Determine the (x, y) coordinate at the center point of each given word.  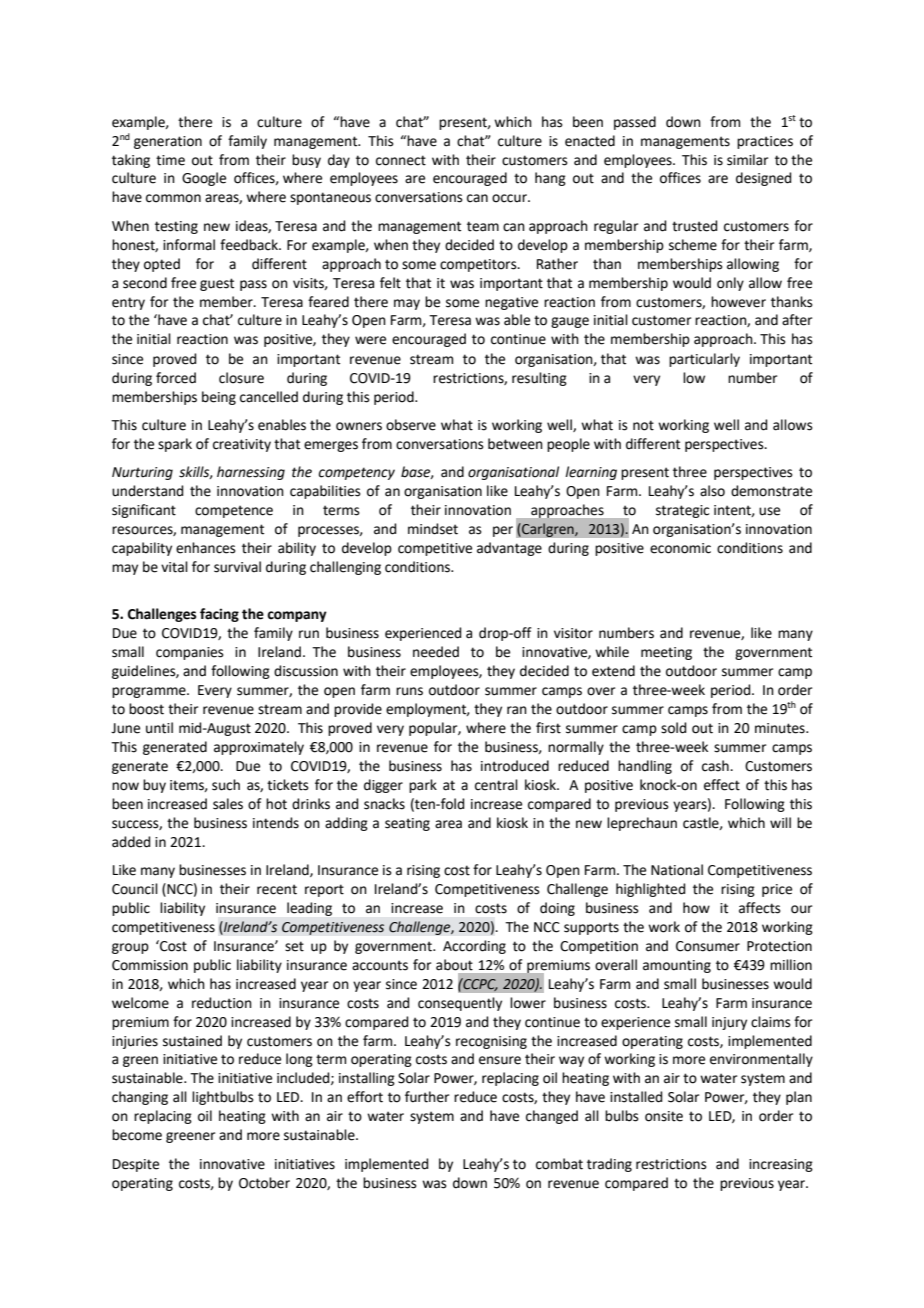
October (264, 1183)
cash (716, 766)
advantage (509, 549)
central (496, 785)
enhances (206, 548)
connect (401, 160)
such (226, 785)
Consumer (708, 946)
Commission (150, 965)
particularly (704, 360)
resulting (539, 379)
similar (747, 160)
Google (204, 179)
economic (680, 548)
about (454, 965)
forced (176, 378)
